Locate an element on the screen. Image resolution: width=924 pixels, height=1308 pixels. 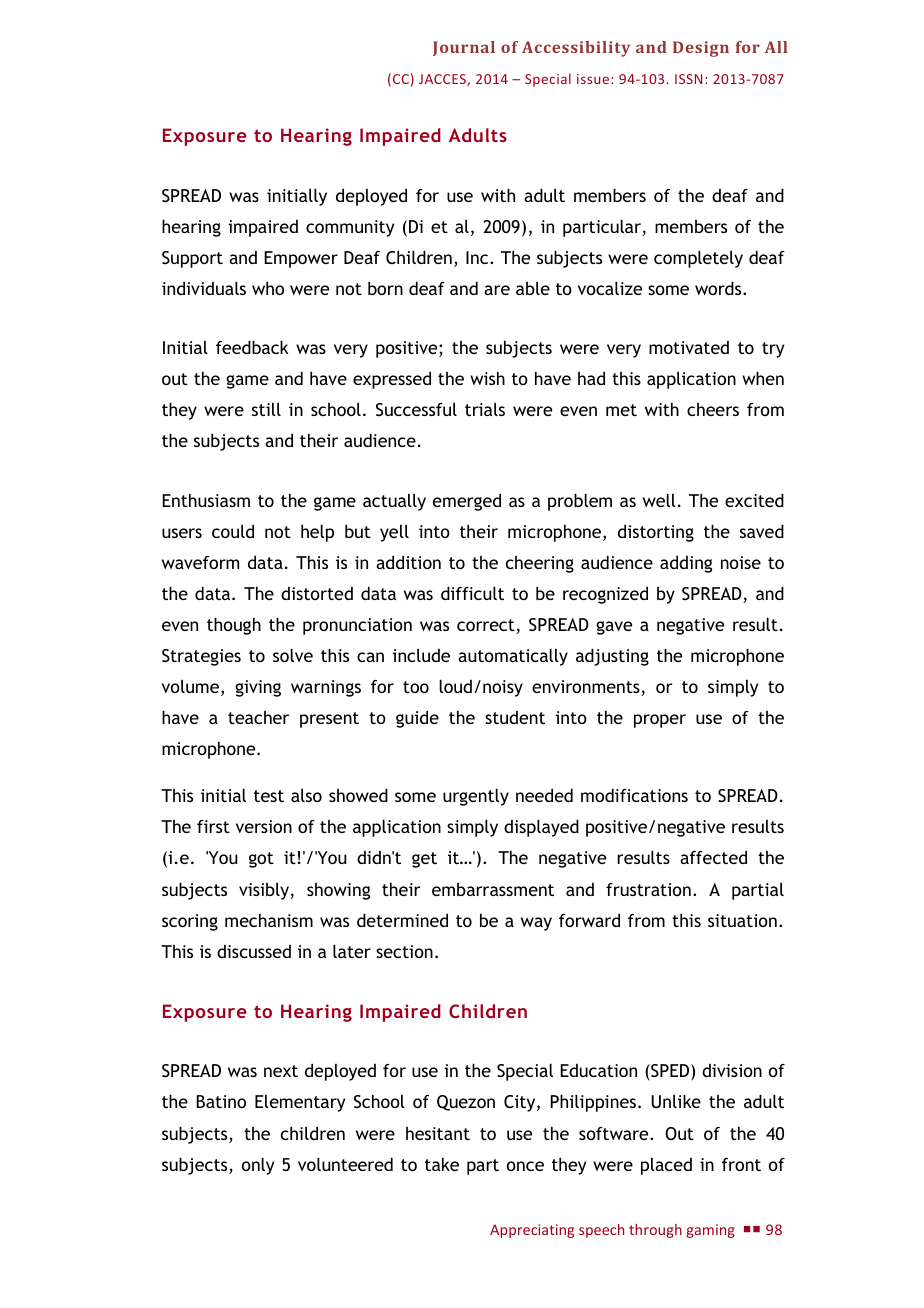
Journal is located at coordinates (464, 48).
